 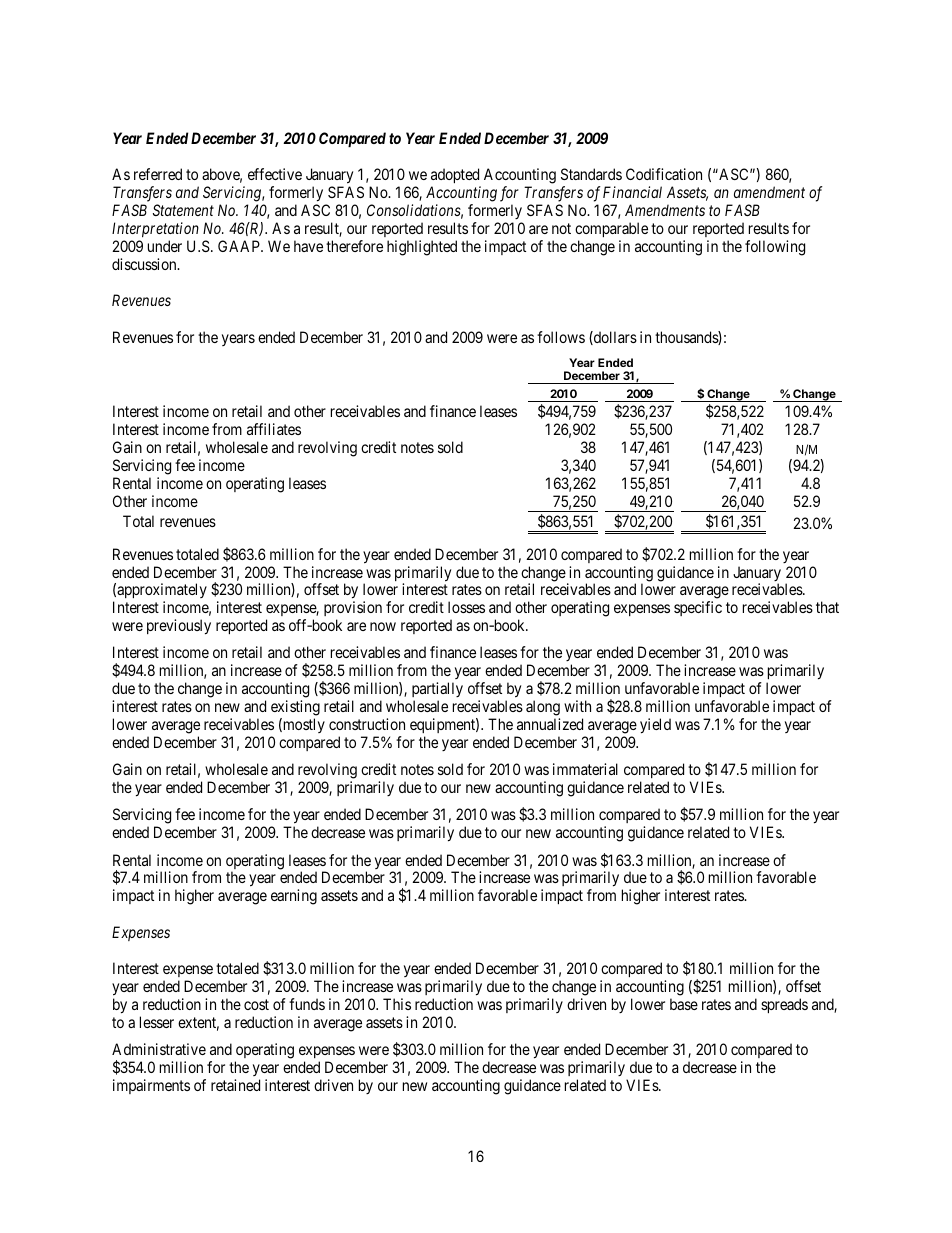 I want to click on GAAP, so click(x=240, y=246).
